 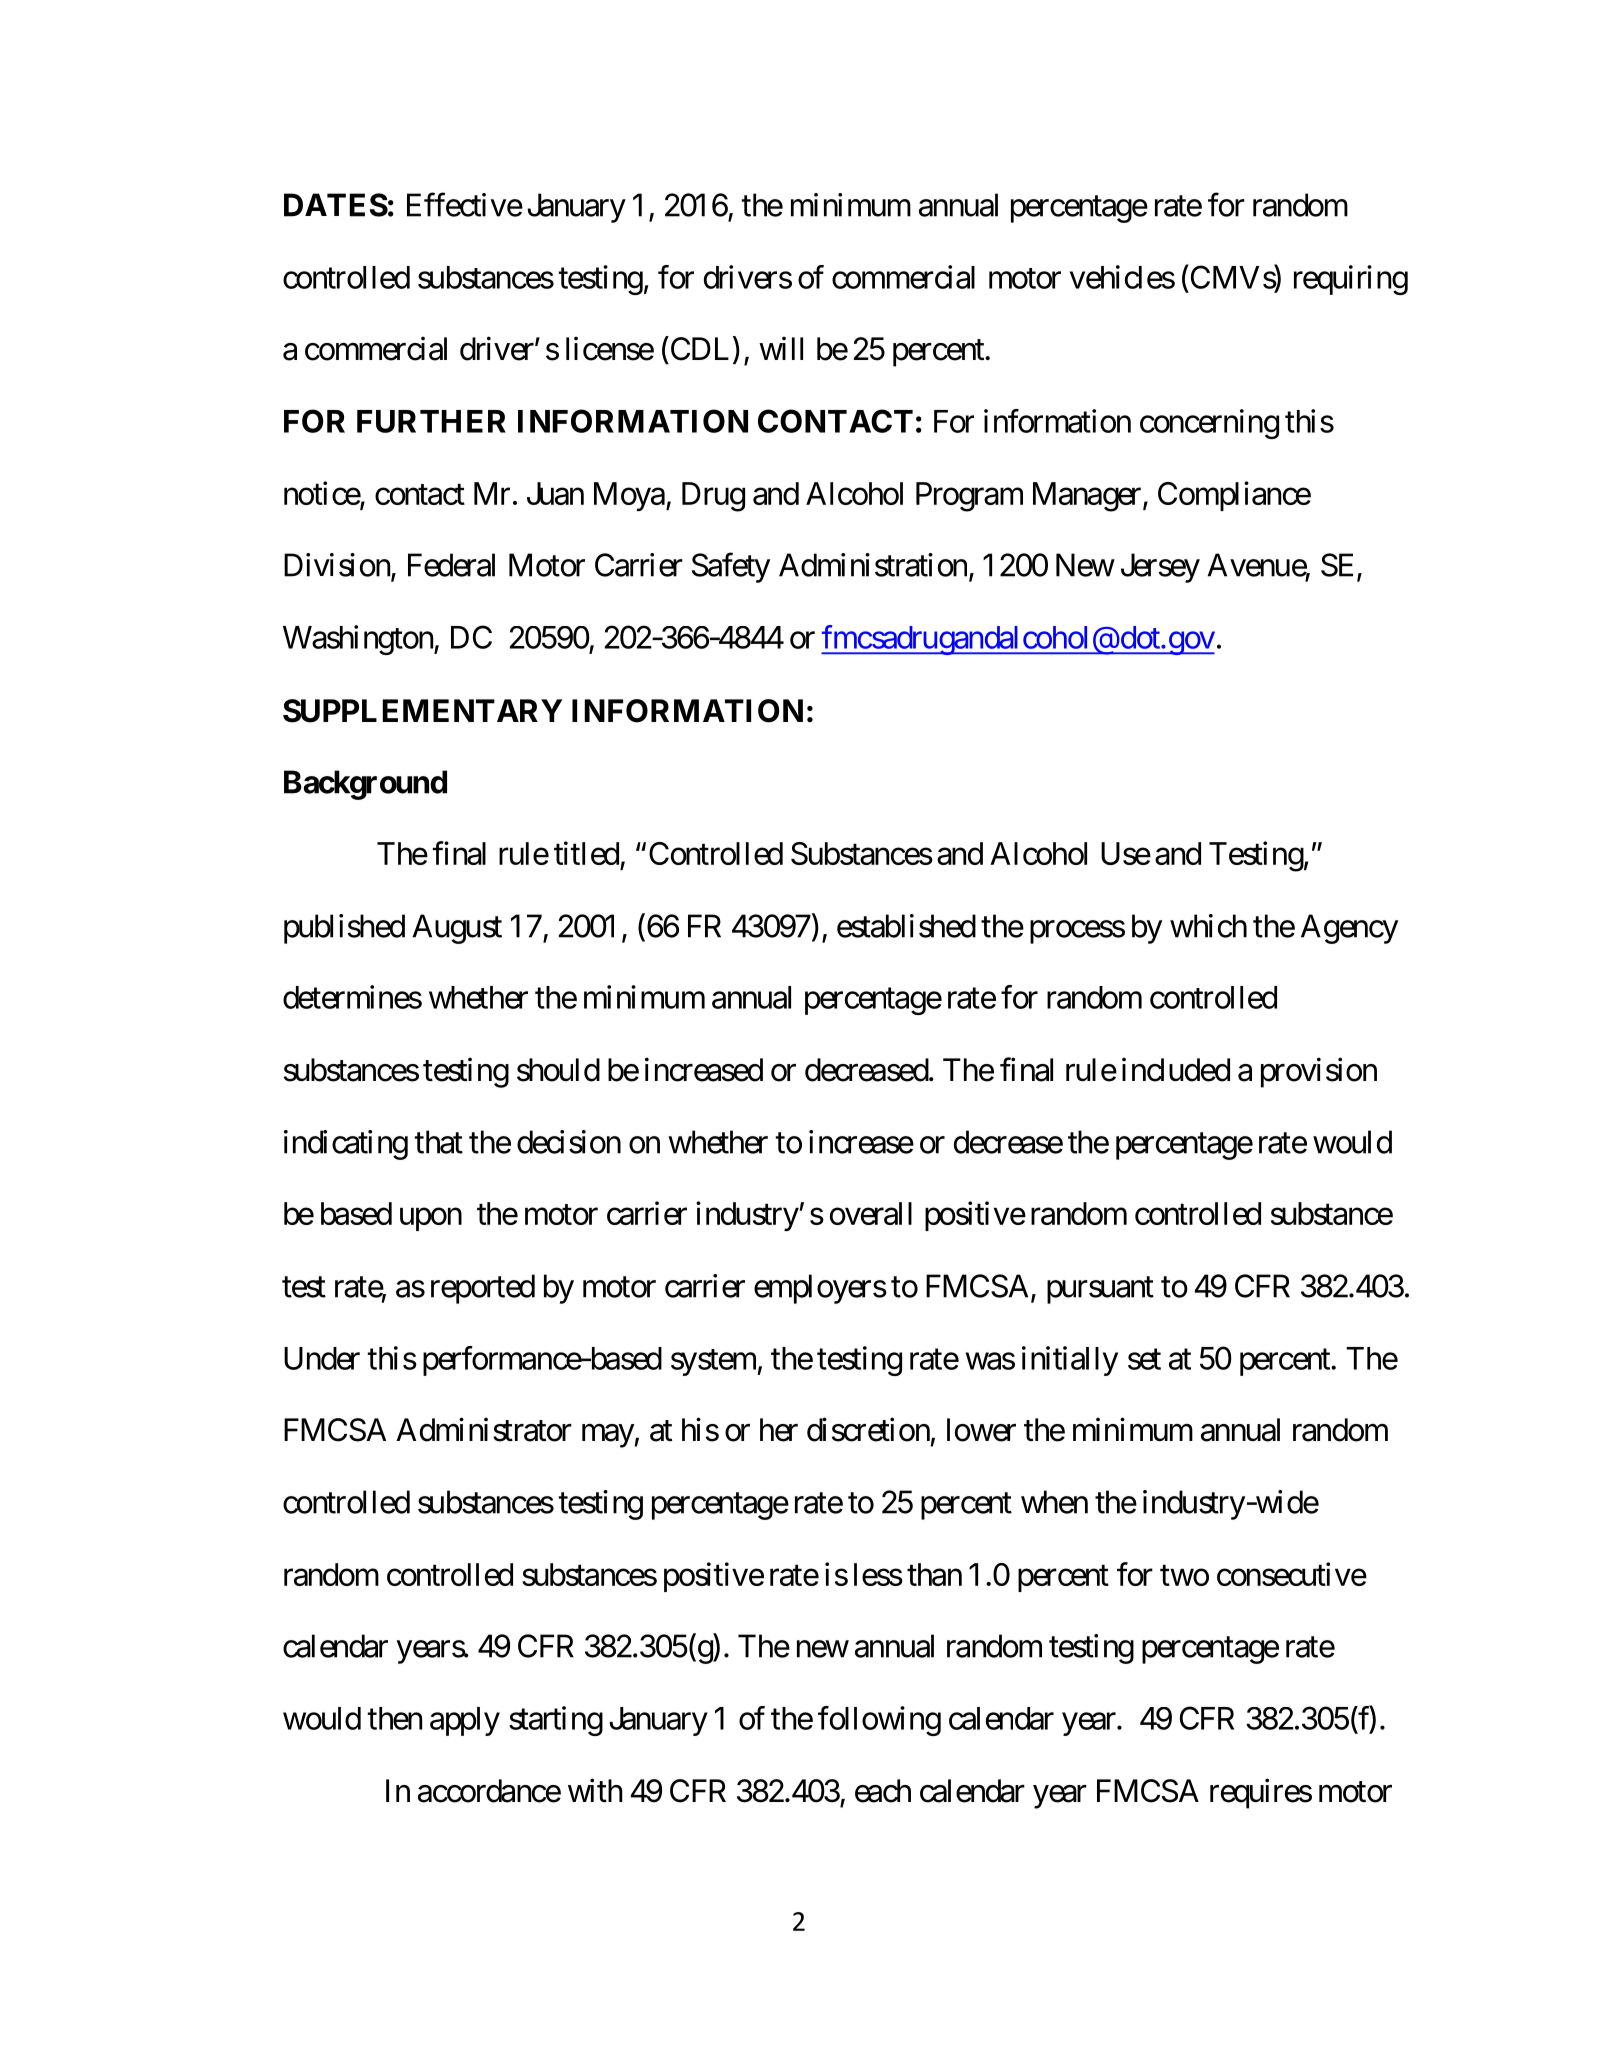 I want to click on reported, so click(x=483, y=1289).
